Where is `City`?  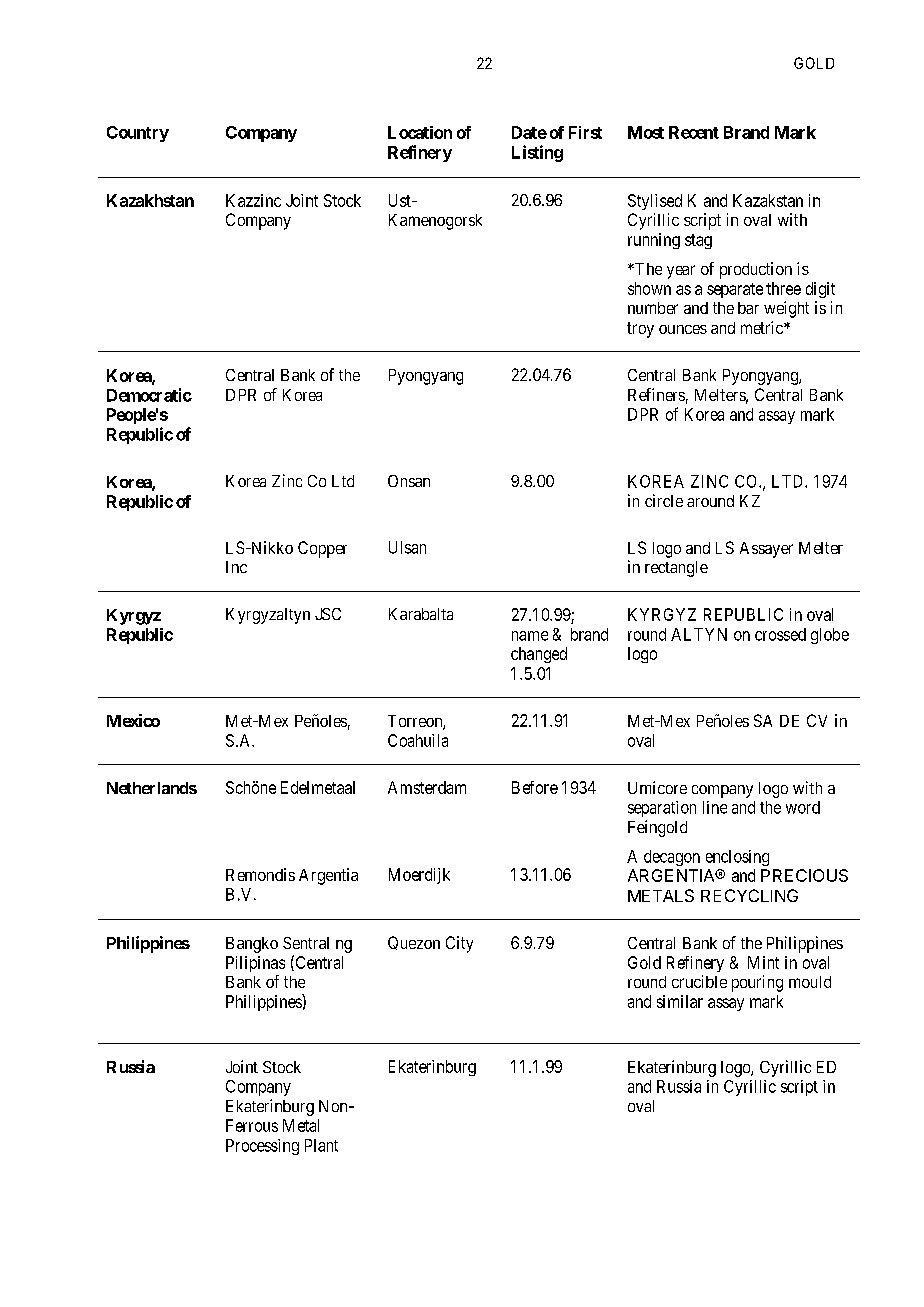 City is located at coordinates (459, 944).
